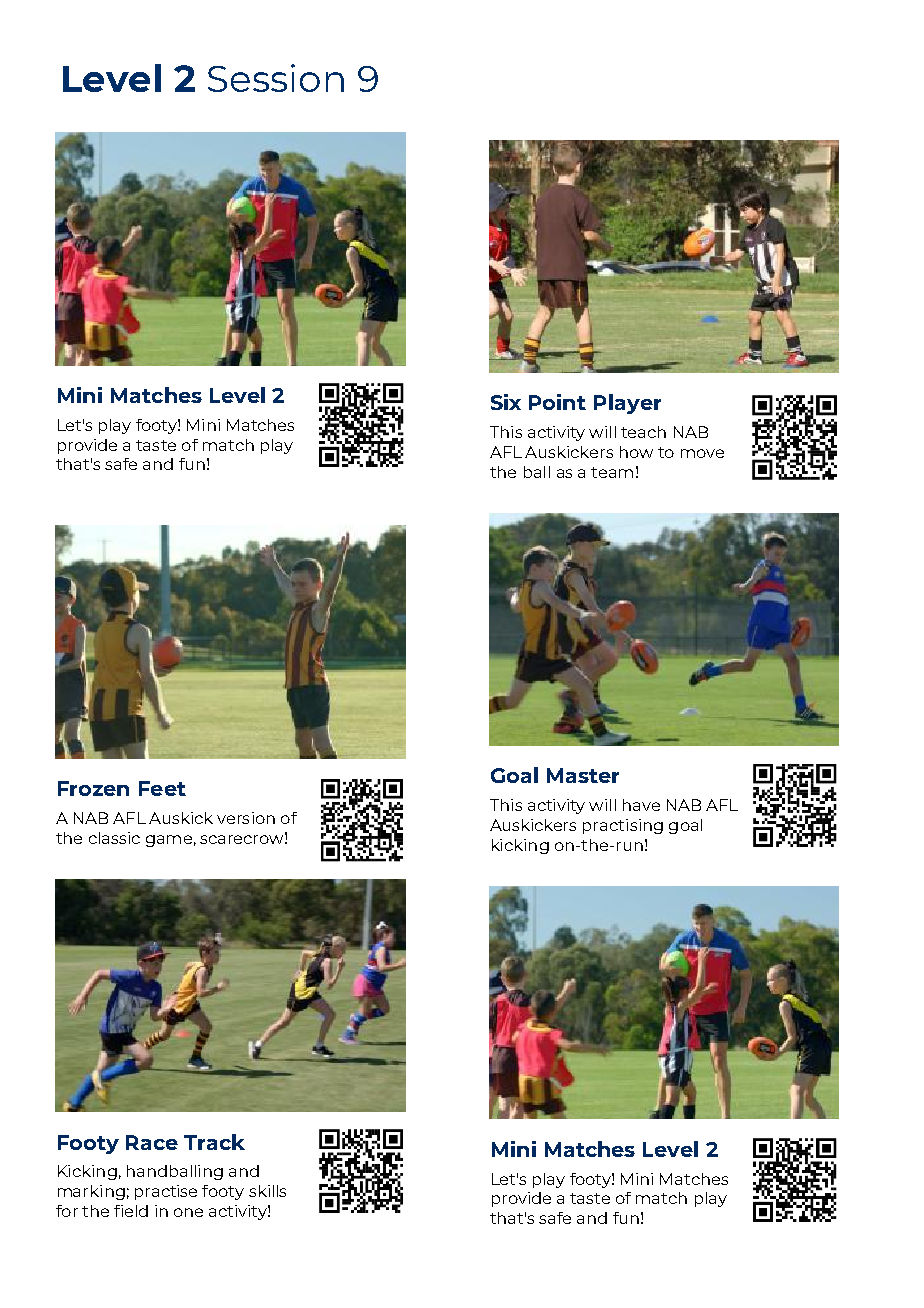 Image resolution: width=924 pixels, height=1308 pixels. Describe the element at coordinates (246, 818) in the screenshot. I see `version` at that location.
